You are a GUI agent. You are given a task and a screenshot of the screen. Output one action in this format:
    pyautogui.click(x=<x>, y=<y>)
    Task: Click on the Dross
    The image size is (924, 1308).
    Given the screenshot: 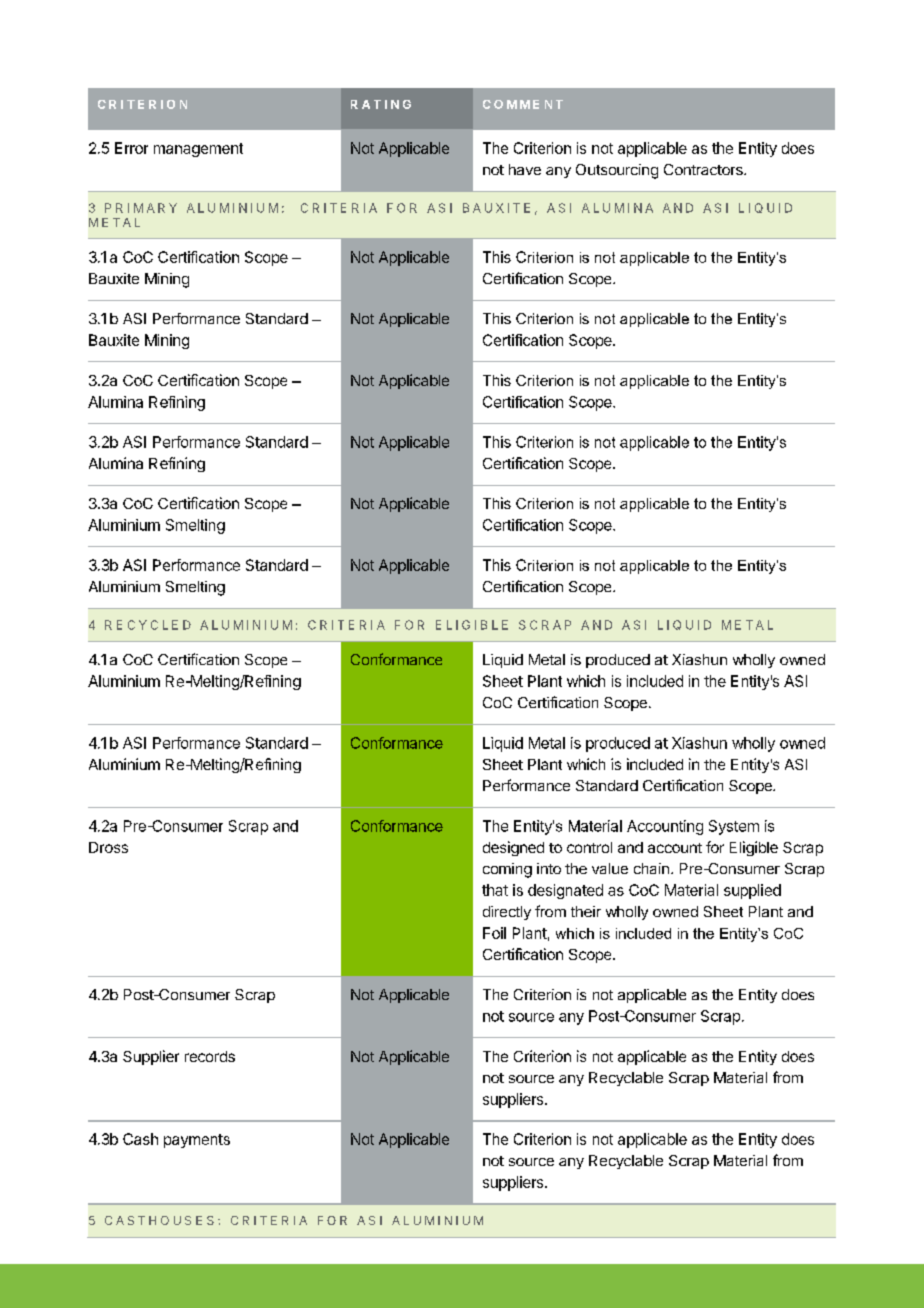 What is the action you would take?
    pyautogui.click(x=108, y=847)
